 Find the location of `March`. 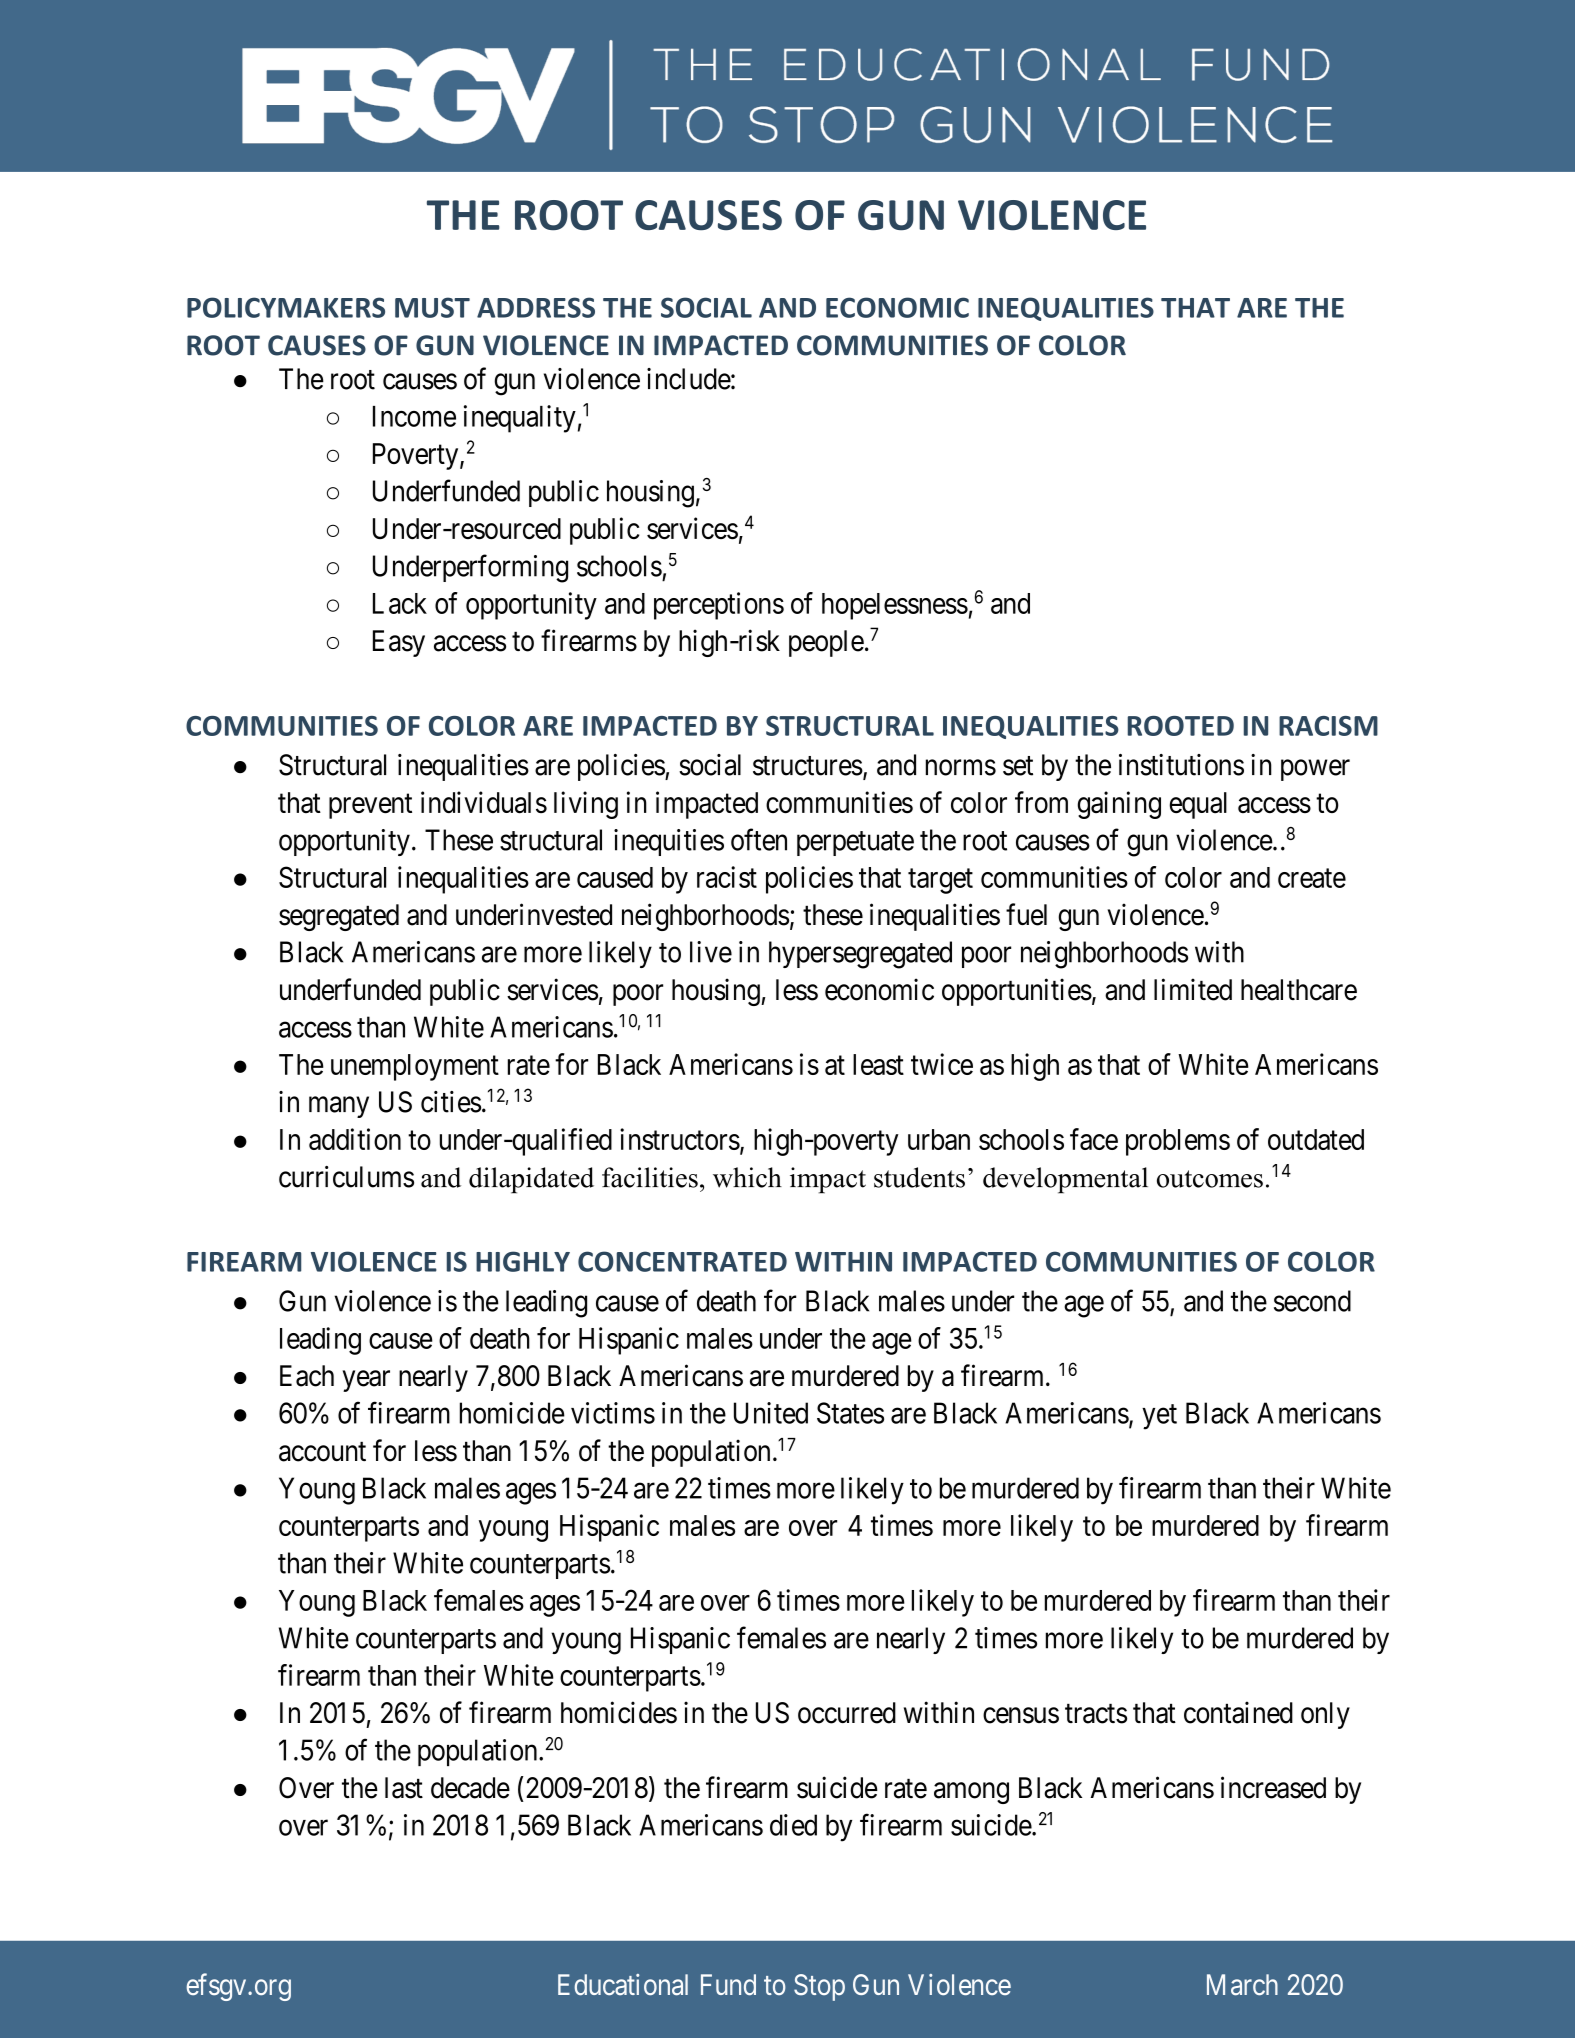

March is located at coordinates (1242, 1985).
